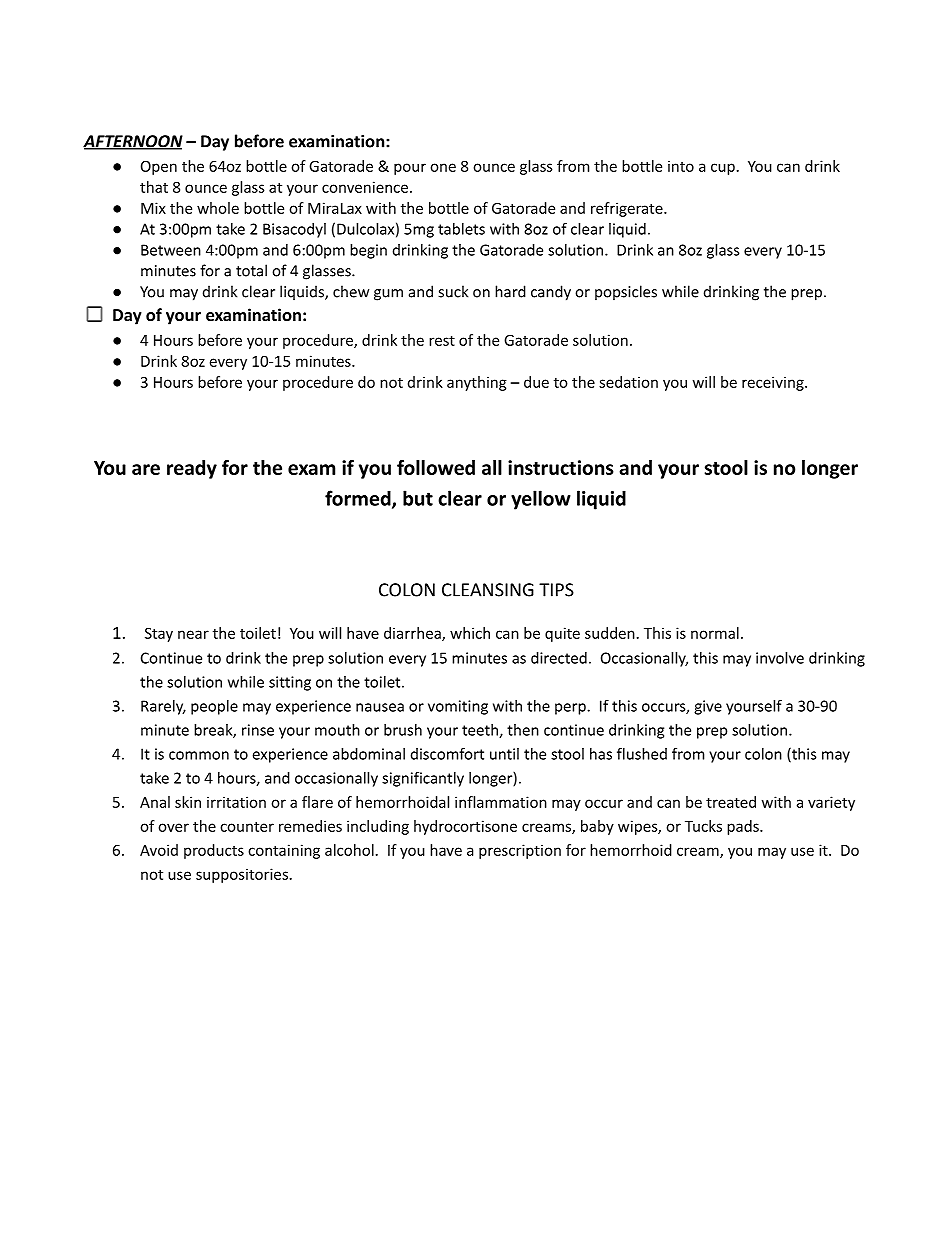 The width and height of the screenshot is (952, 1233). What do you see at coordinates (477, 383) in the screenshot?
I see `anything` at bounding box center [477, 383].
